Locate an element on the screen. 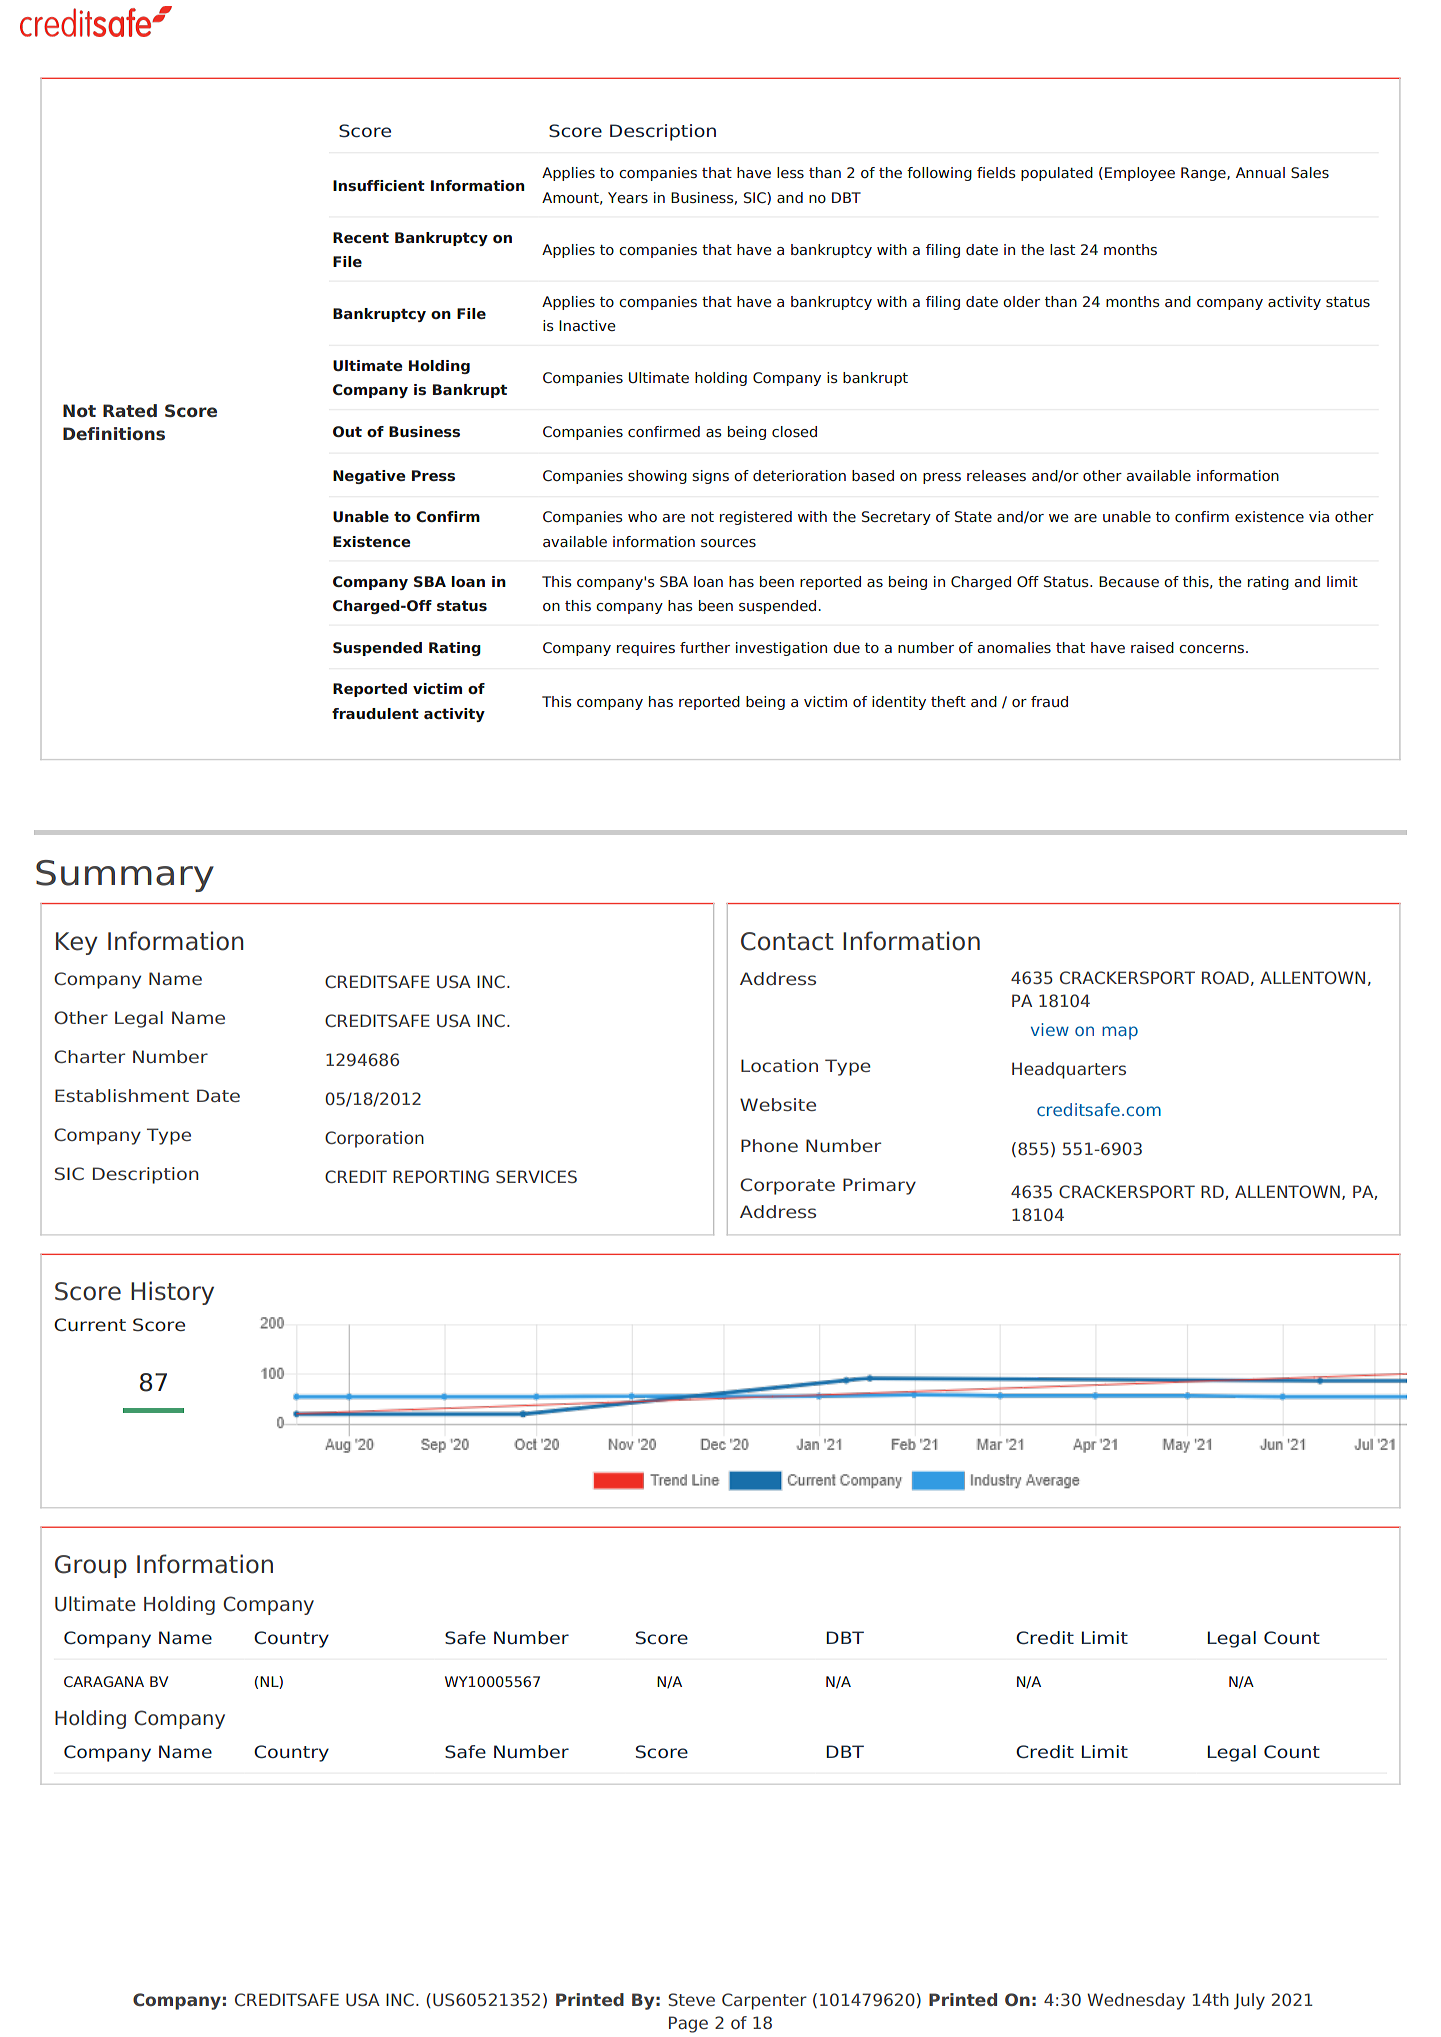  Group is located at coordinates (91, 1566).
